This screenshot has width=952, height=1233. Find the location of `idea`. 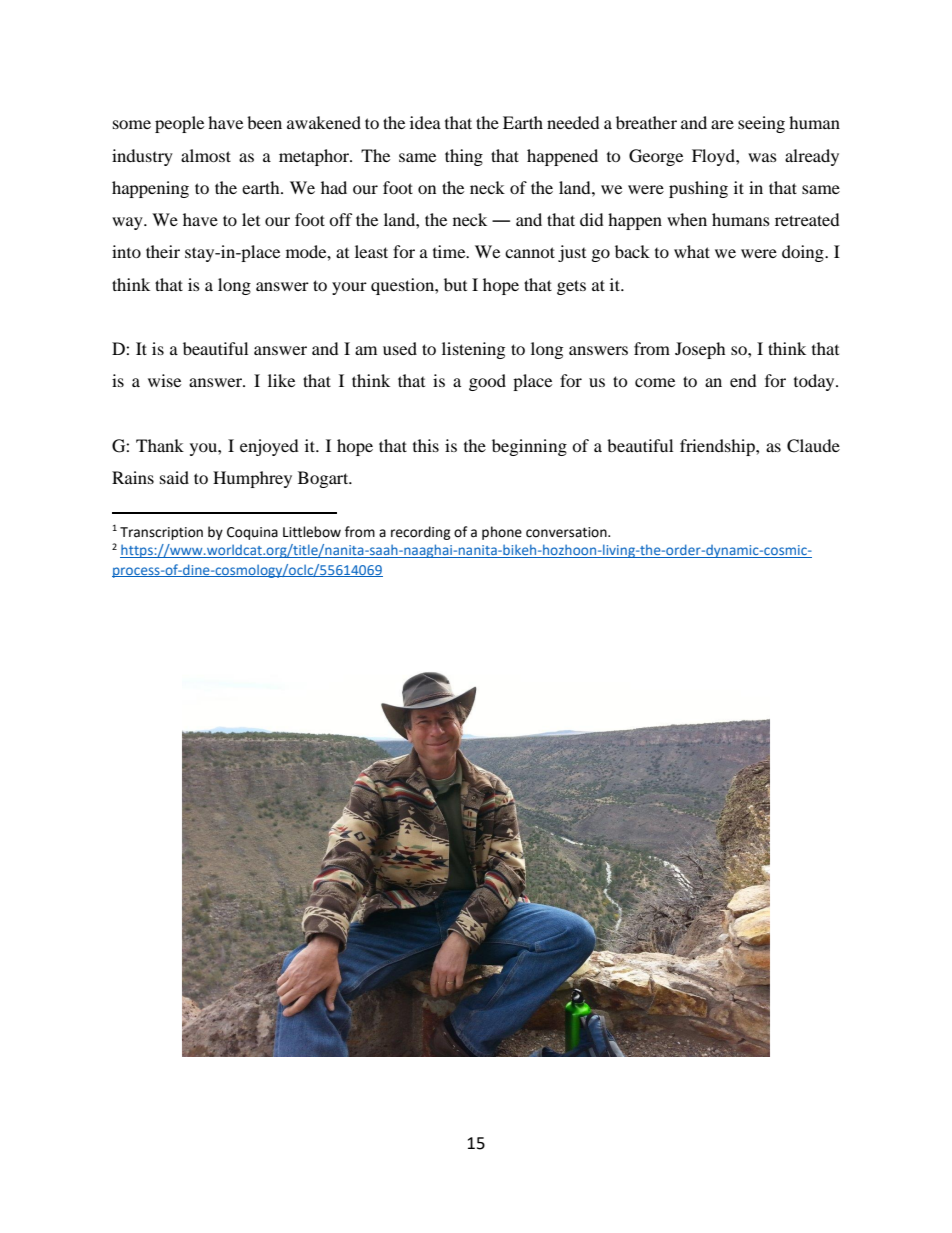

idea is located at coordinates (425, 122).
